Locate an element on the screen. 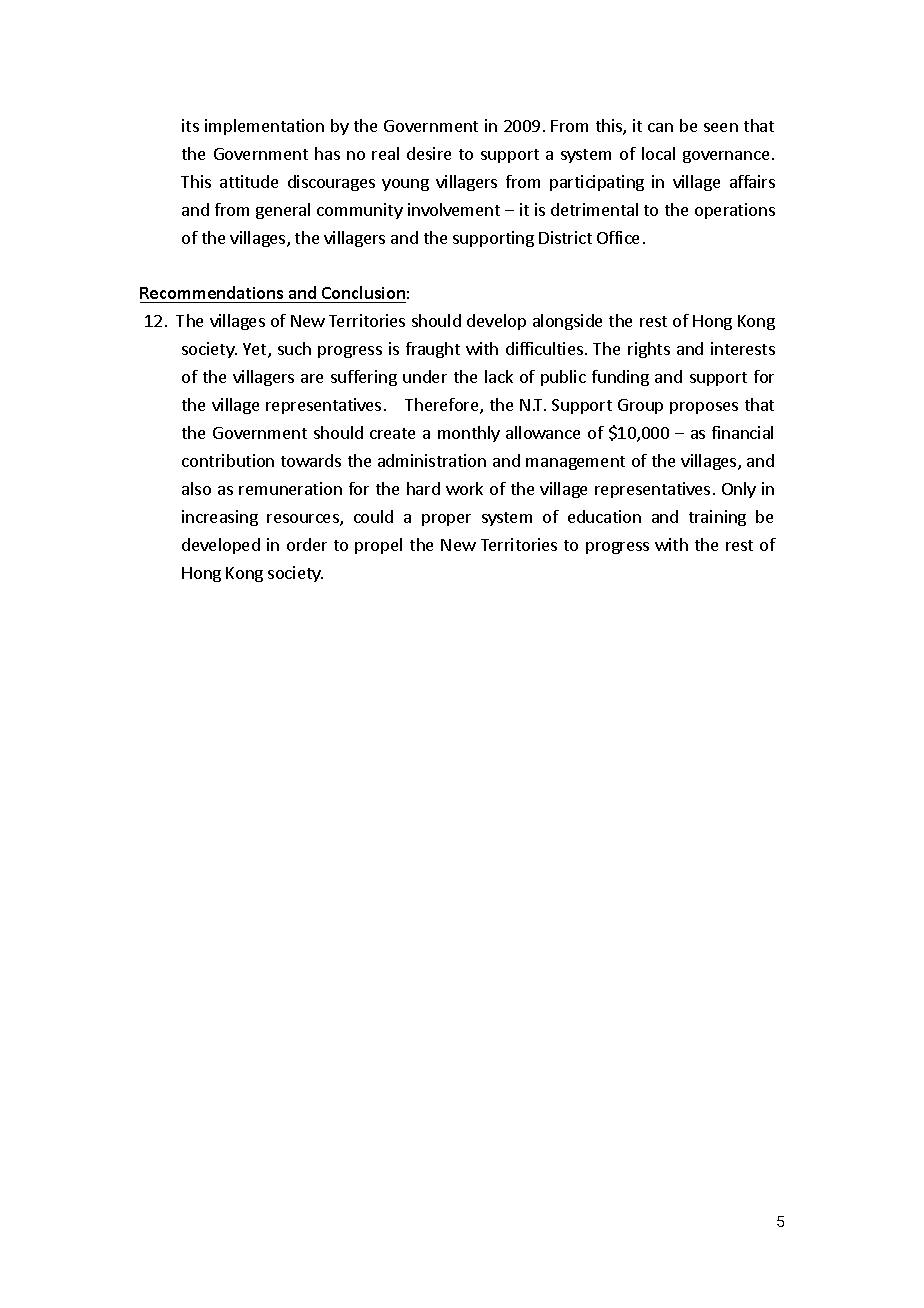  implementation is located at coordinates (264, 127).
